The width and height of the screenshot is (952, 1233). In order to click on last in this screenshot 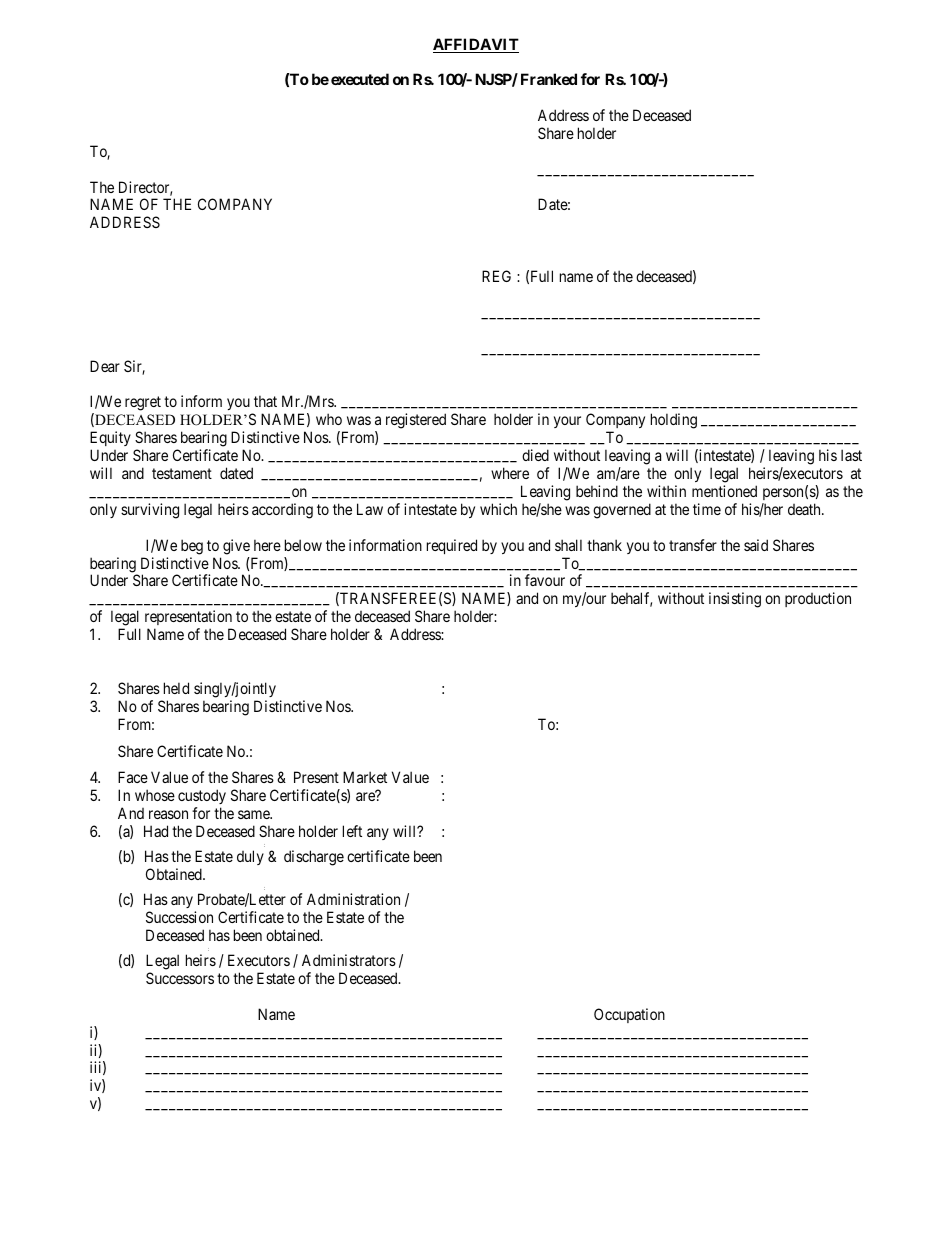, I will do `click(851, 455)`.
